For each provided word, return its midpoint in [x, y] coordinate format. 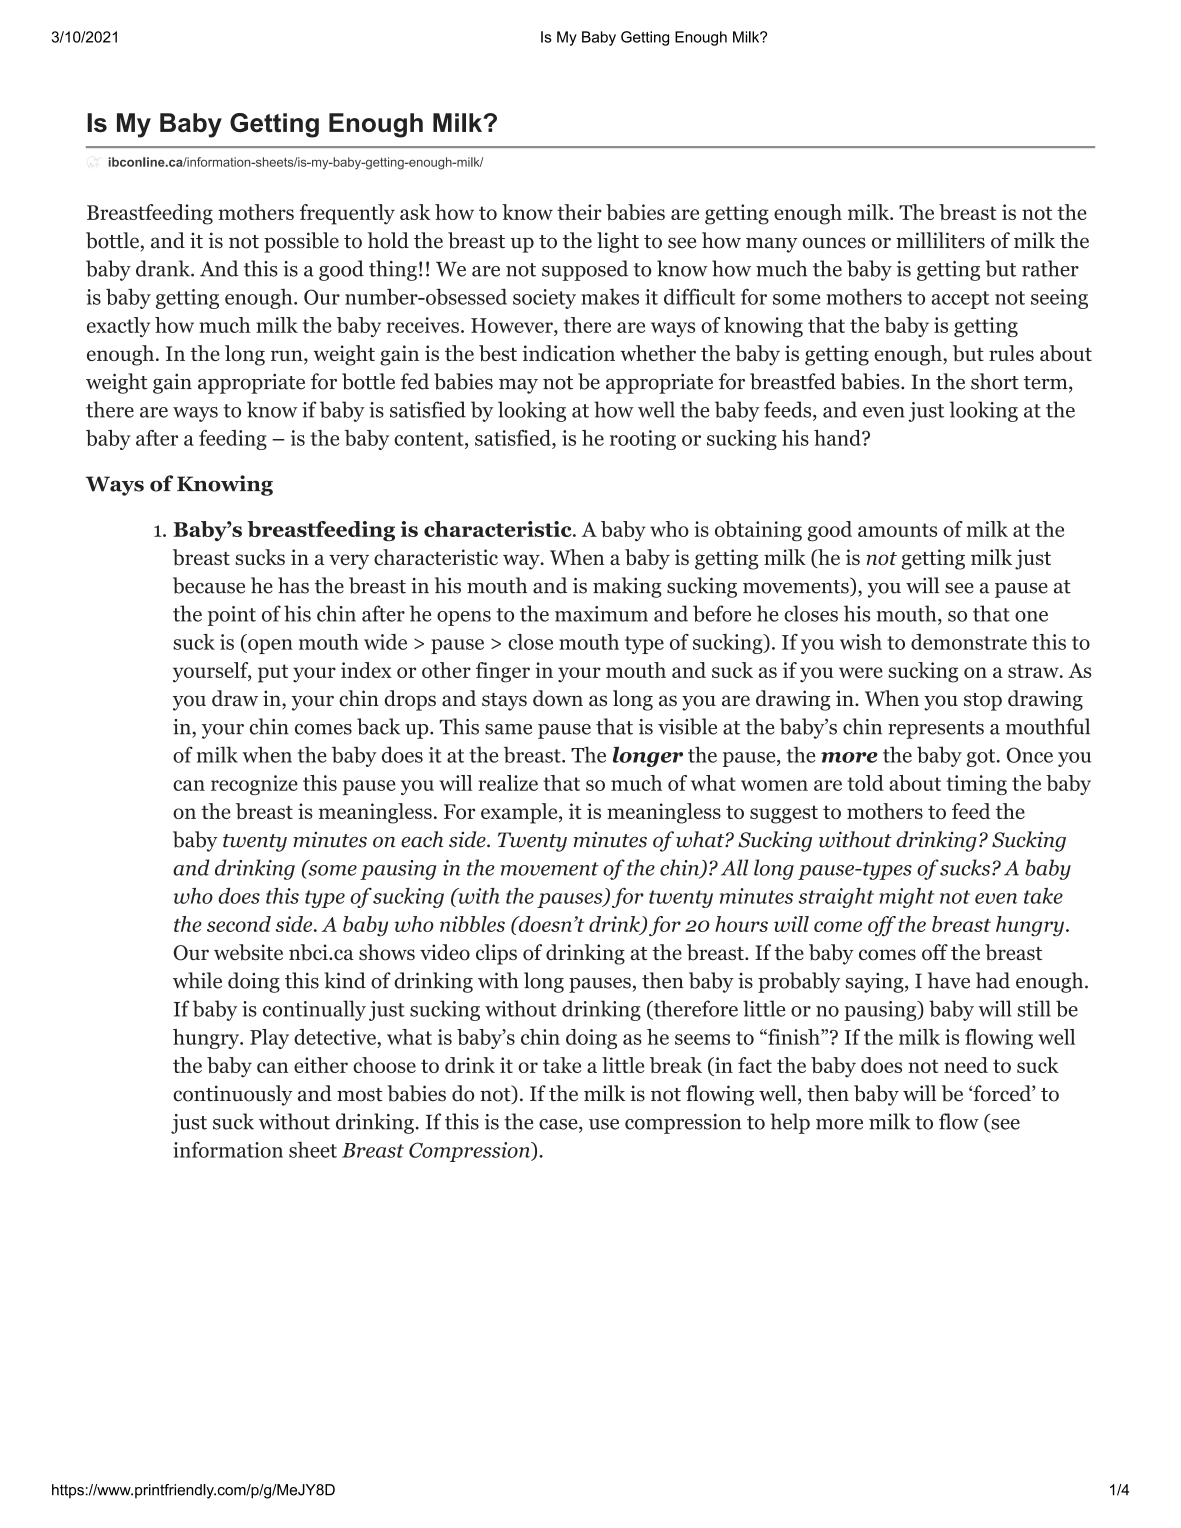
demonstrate [969, 642]
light [618, 242]
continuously [233, 1095]
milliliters [940, 240]
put [273, 673]
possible [301, 242]
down [558, 698]
